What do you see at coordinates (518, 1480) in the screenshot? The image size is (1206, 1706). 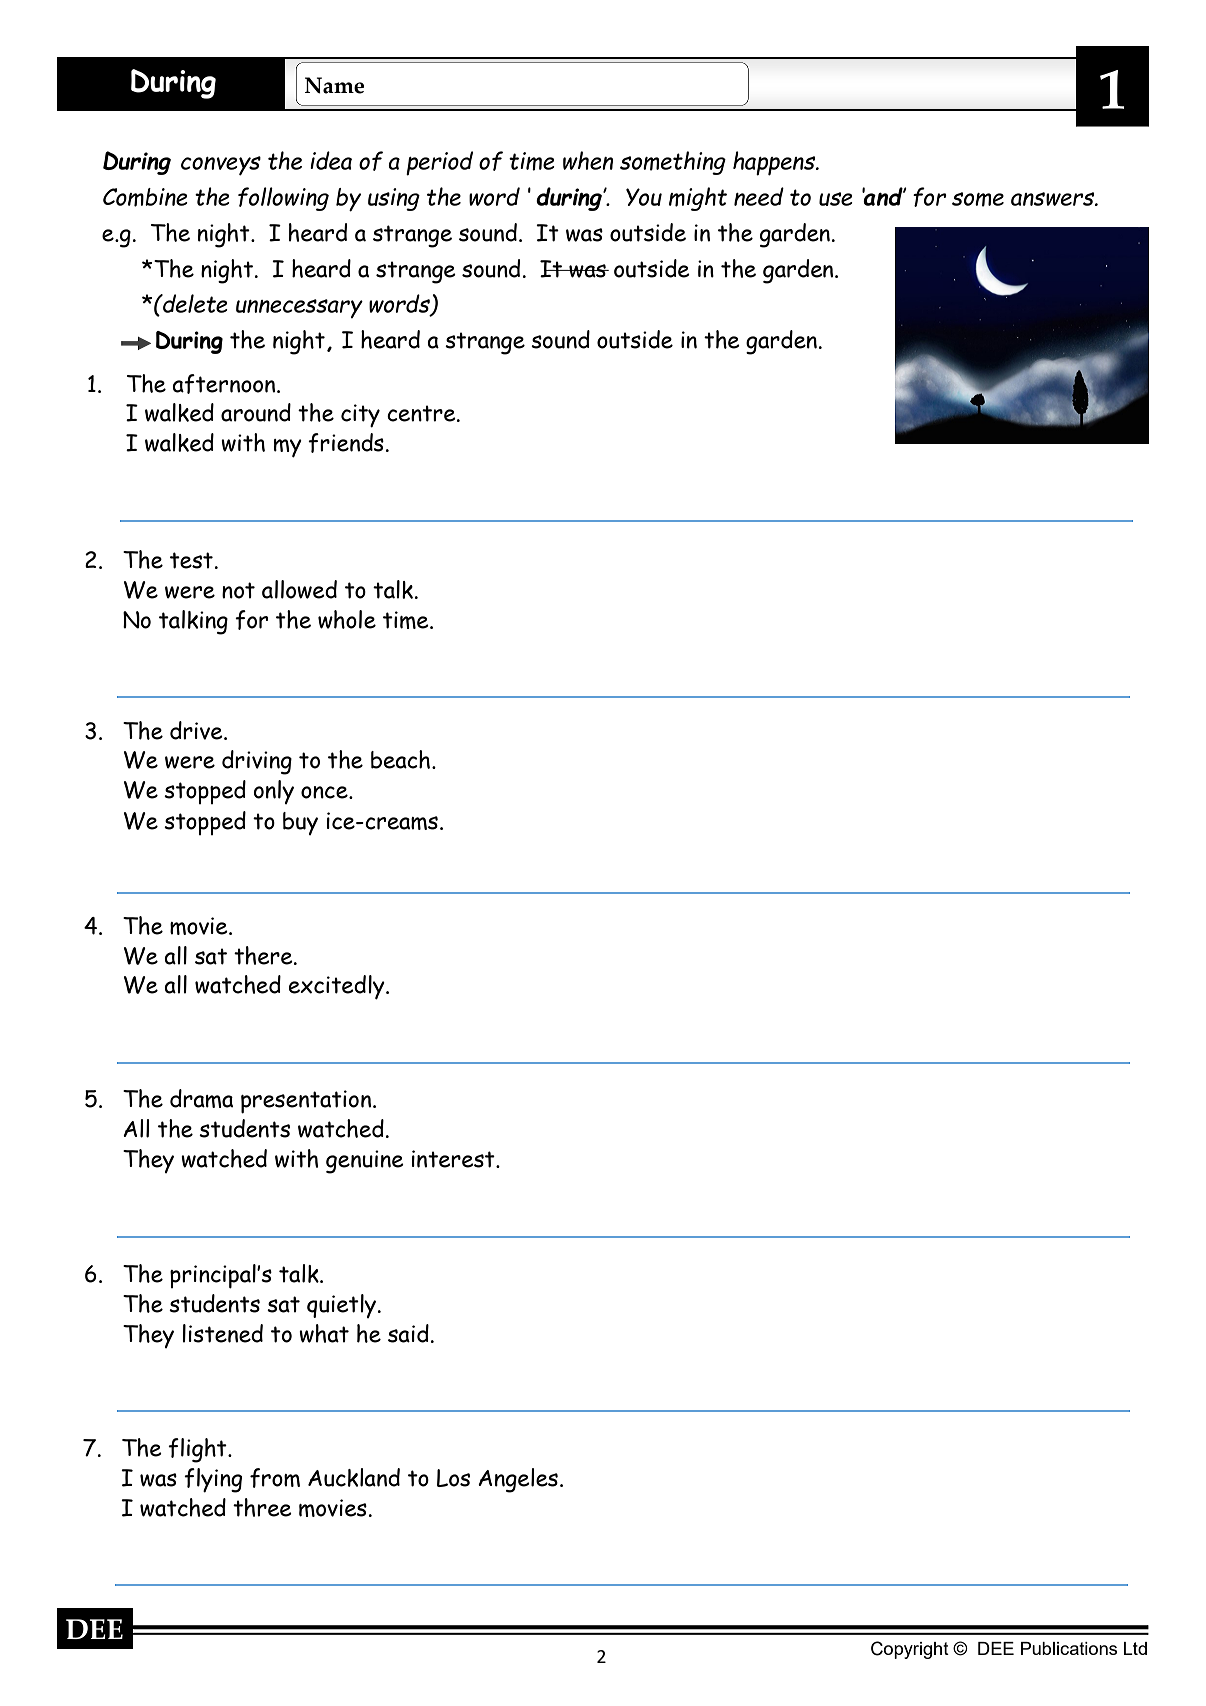 I see `Angeles` at bounding box center [518, 1480].
